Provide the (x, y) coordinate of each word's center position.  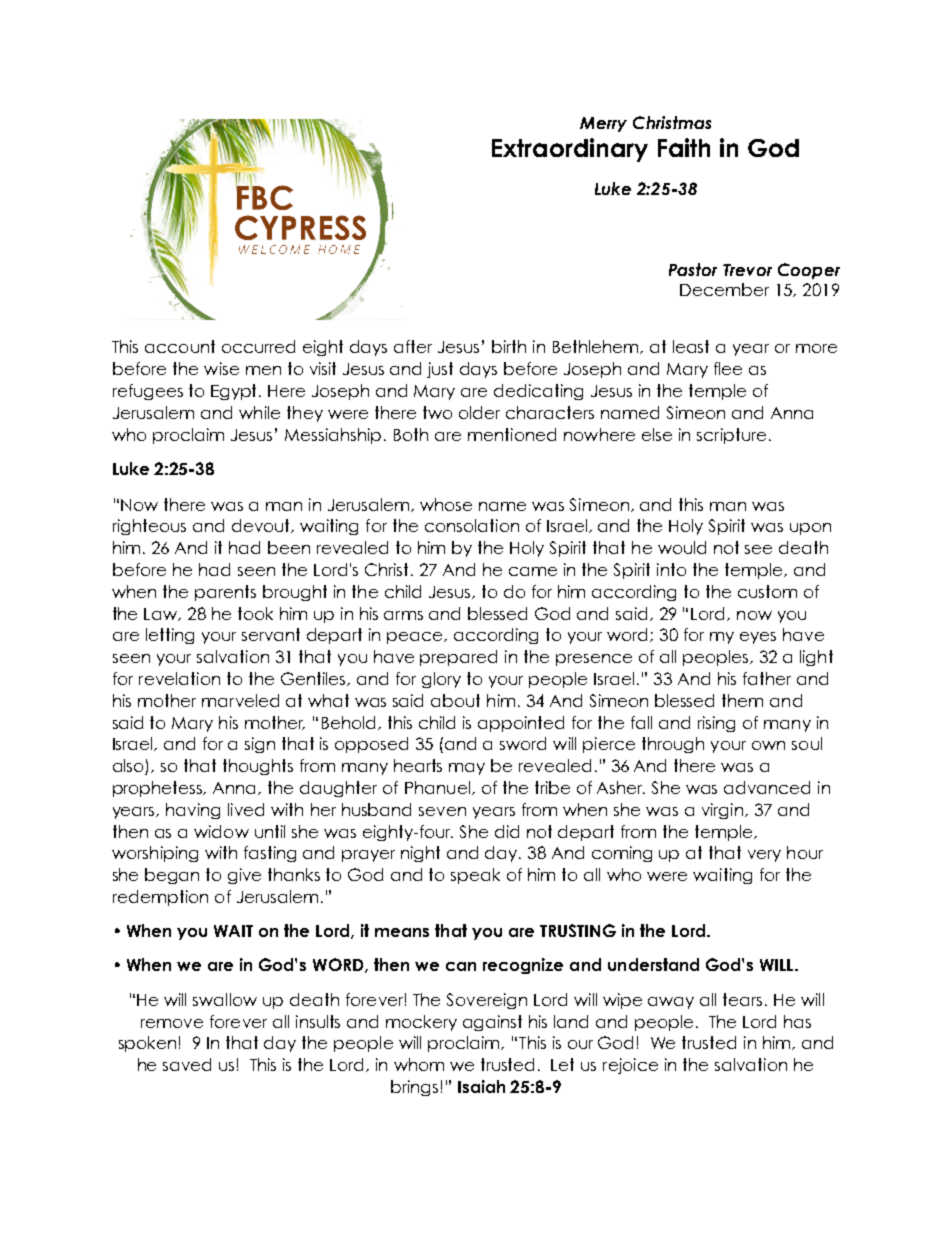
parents (225, 593)
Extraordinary (570, 150)
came (533, 571)
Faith (684, 147)
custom (767, 591)
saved (187, 1064)
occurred (258, 346)
